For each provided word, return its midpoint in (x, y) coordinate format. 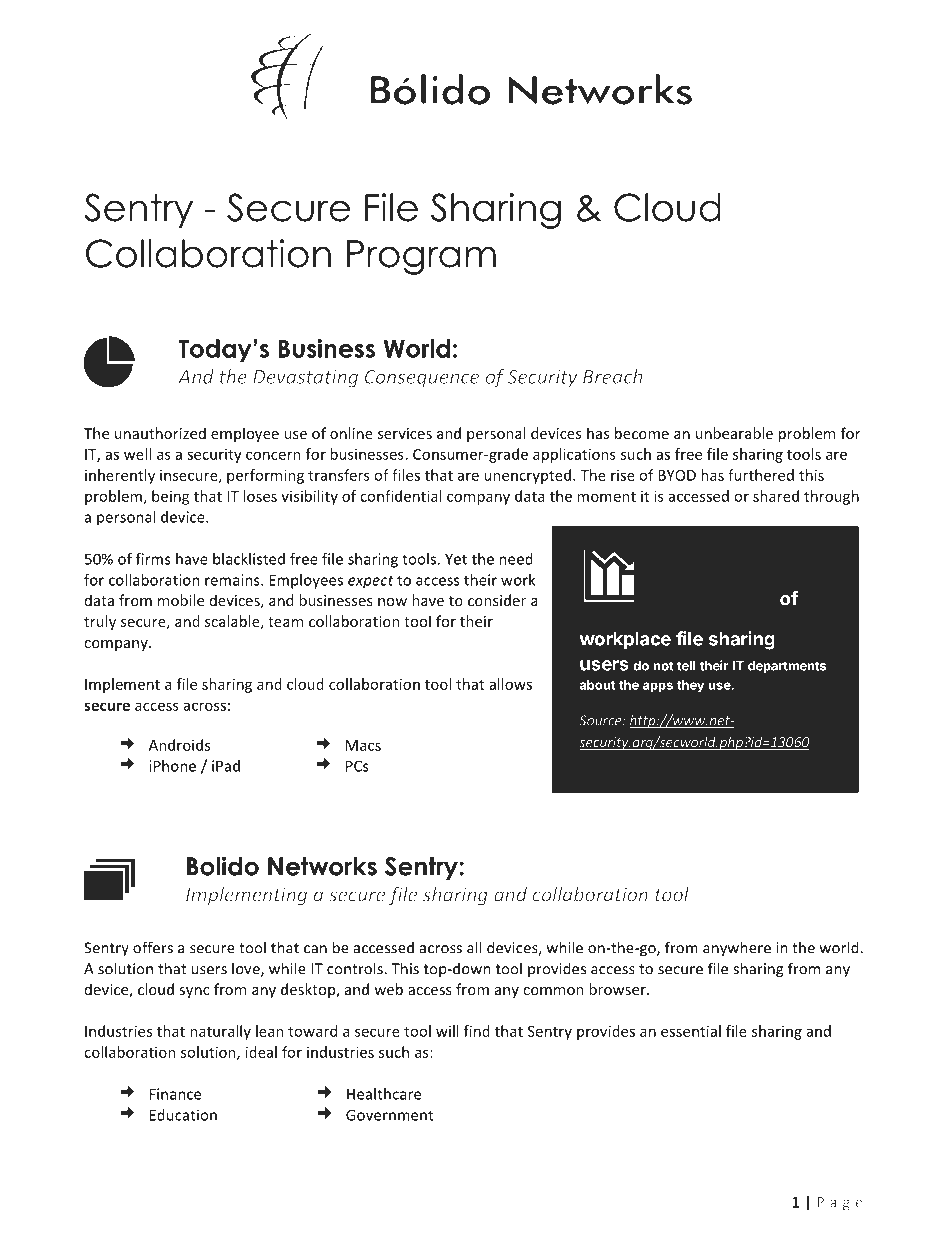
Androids (179, 745)
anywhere (737, 949)
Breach (612, 376)
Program (421, 257)
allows (510, 684)
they (690, 686)
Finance (175, 1094)
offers (153, 947)
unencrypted (529, 476)
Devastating (305, 379)
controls (356, 968)
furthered (761, 475)
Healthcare (384, 1094)
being (171, 497)
